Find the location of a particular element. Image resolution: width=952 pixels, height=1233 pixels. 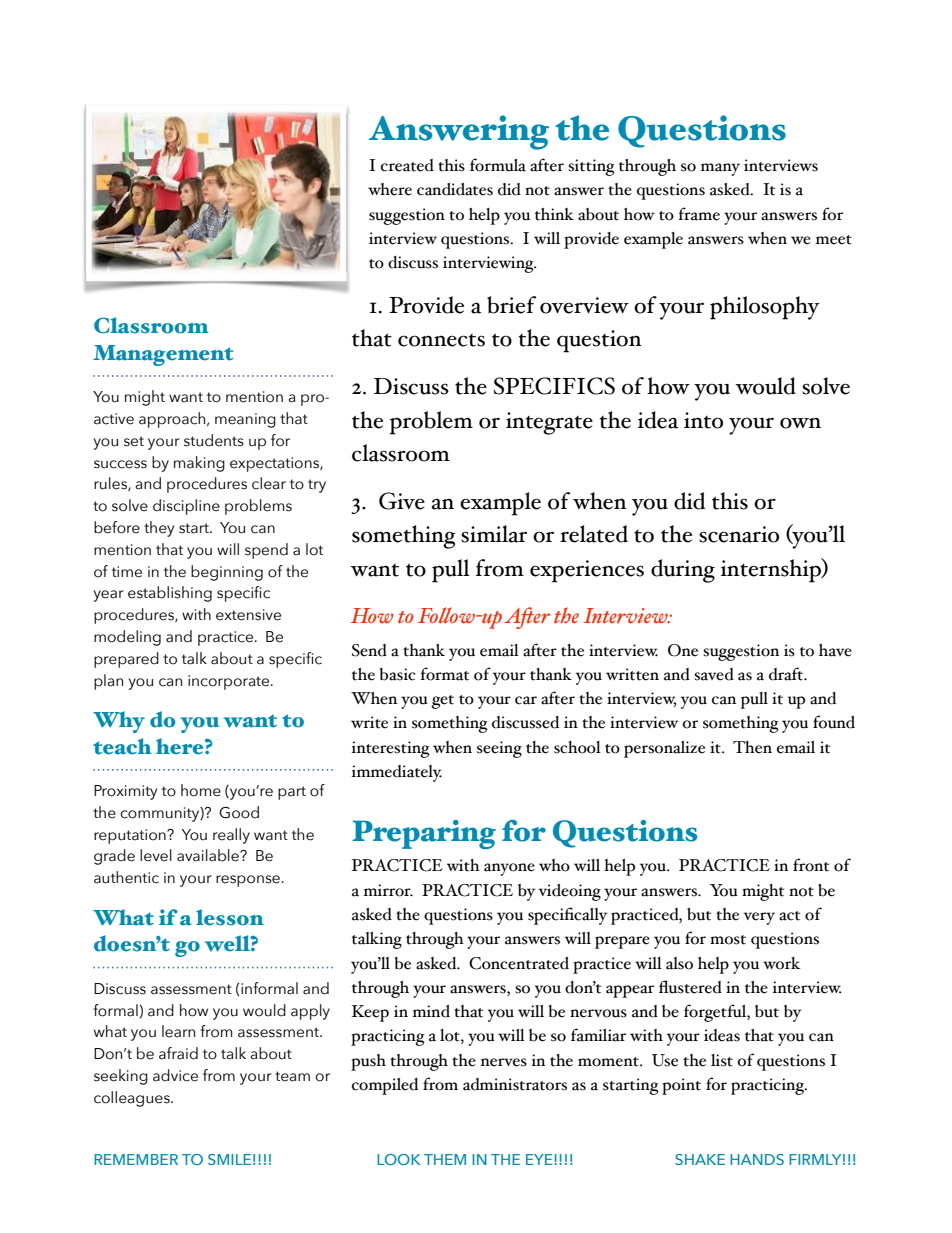

THEM is located at coordinates (445, 1159).
